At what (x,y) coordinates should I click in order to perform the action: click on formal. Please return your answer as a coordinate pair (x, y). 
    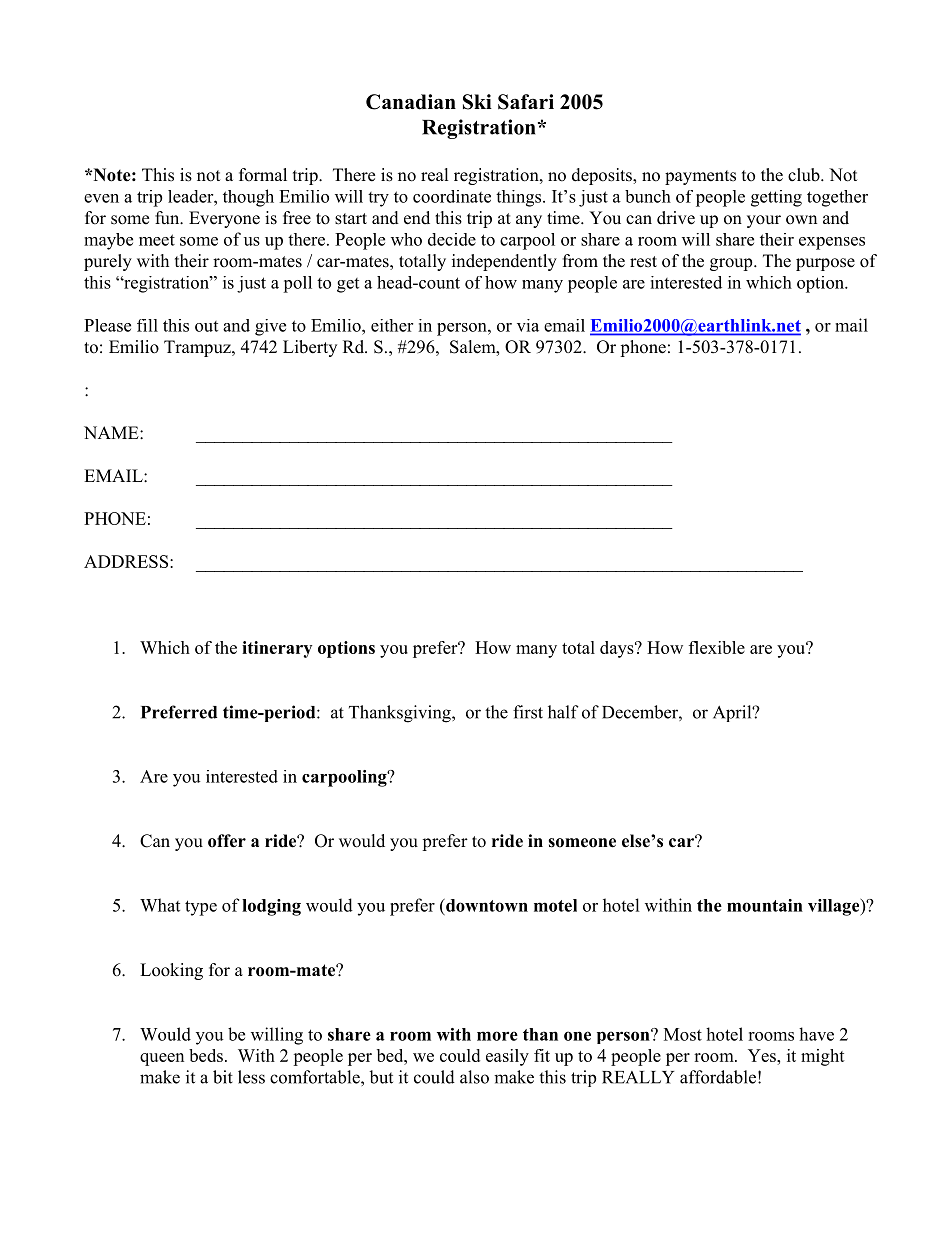
    Looking at the image, I should click on (263, 175).
